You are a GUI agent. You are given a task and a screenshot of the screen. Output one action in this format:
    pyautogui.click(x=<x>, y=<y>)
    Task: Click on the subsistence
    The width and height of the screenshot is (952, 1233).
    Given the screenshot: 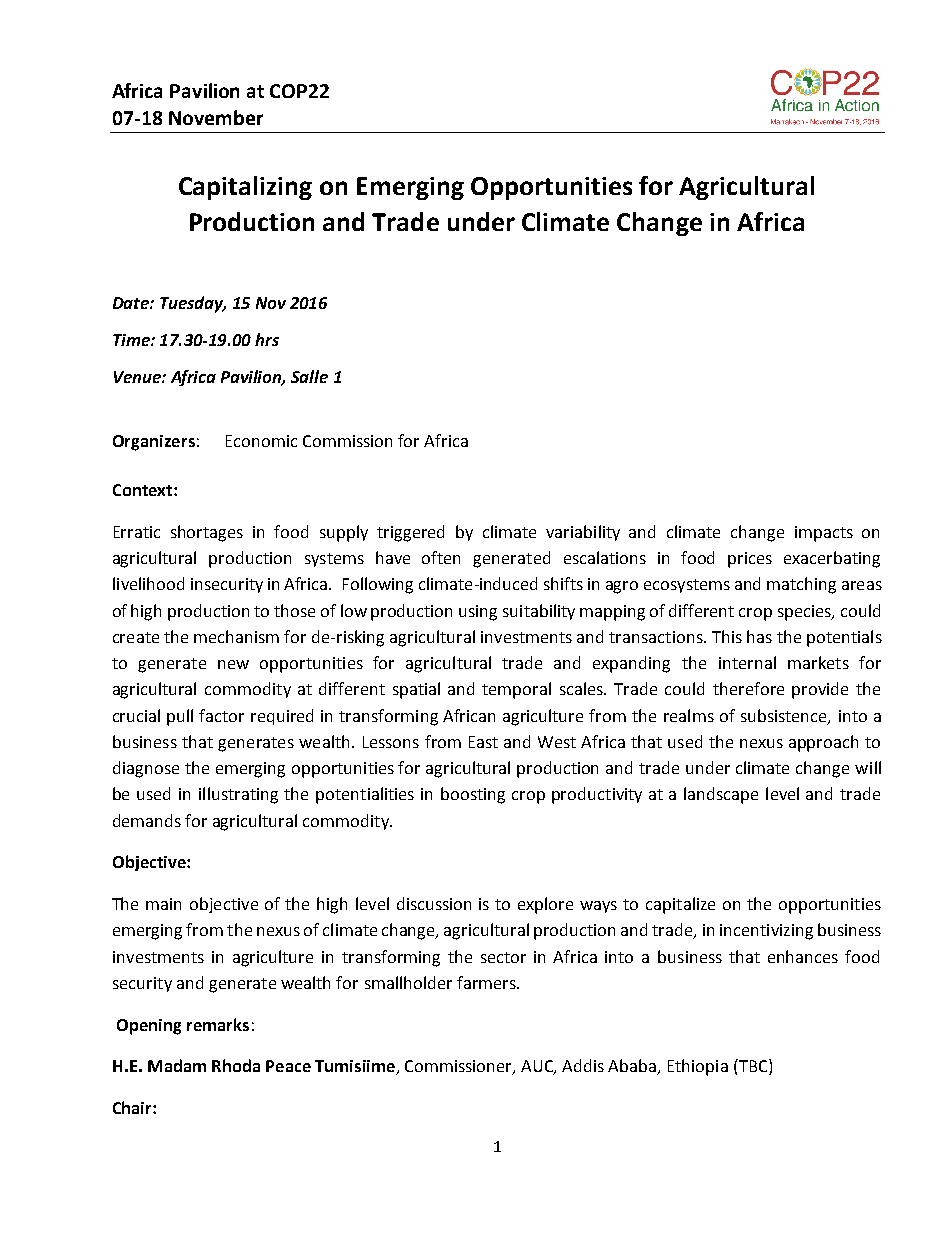 What is the action you would take?
    pyautogui.click(x=785, y=716)
